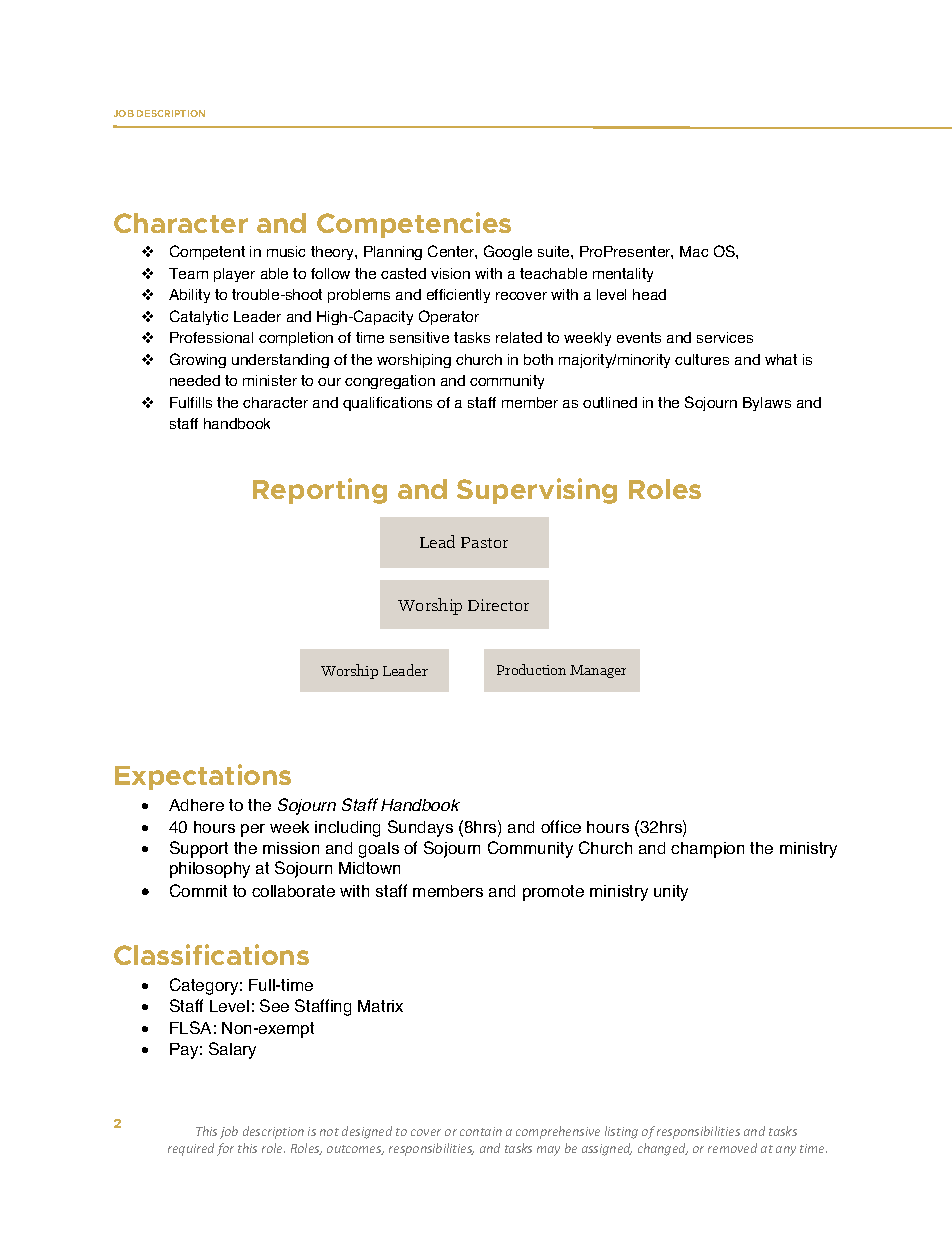 The width and height of the screenshot is (952, 1233). What do you see at coordinates (203, 777) in the screenshot?
I see `Expectations` at bounding box center [203, 777].
